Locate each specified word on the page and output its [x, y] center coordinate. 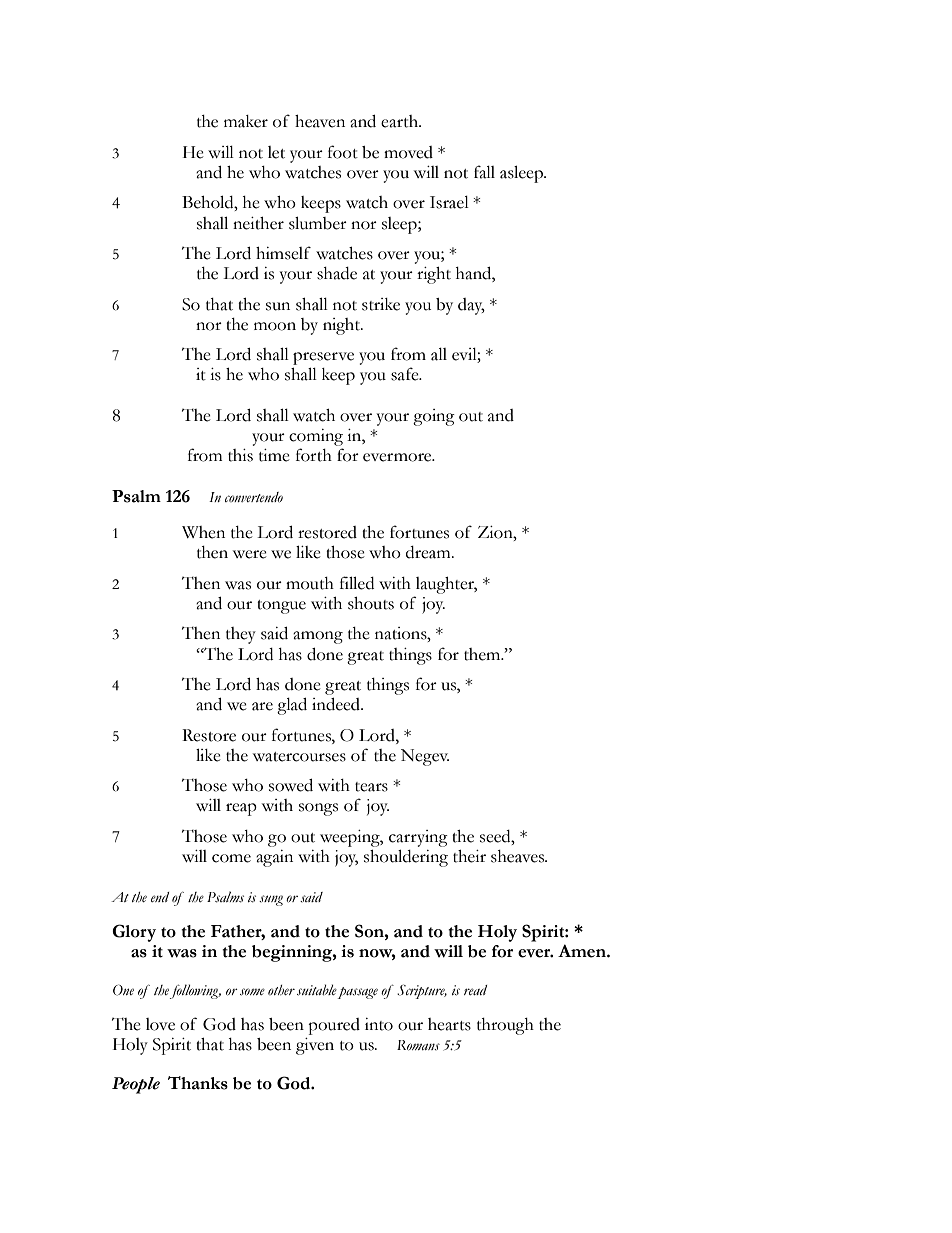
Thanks [198, 1083]
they [241, 635]
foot [343, 152]
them [483, 654]
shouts [371, 603]
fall [484, 172]
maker [246, 121]
